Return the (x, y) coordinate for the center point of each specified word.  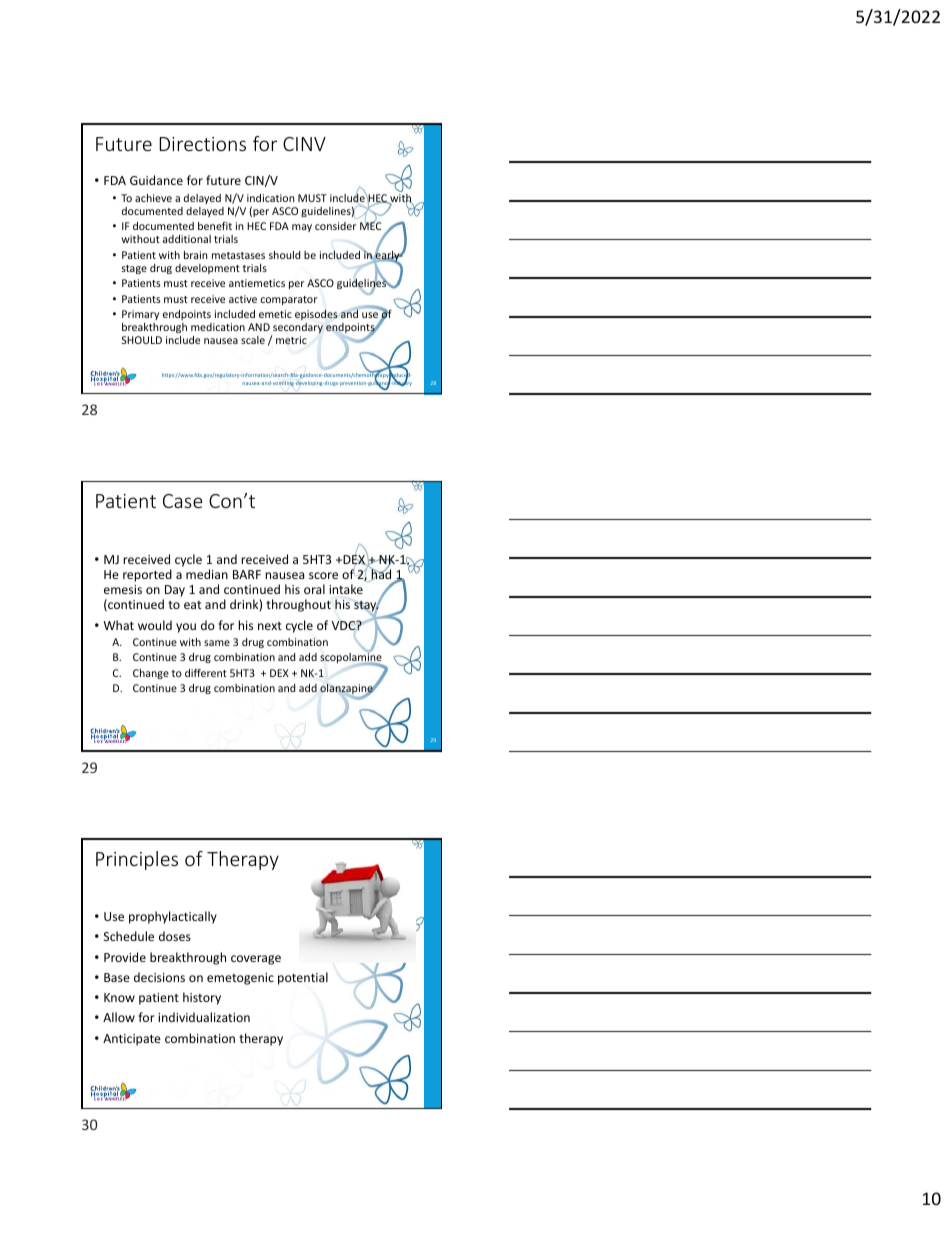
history (202, 998)
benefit (215, 225)
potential (303, 978)
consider (335, 226)
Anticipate (132, 1040)
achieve (153, 198)
